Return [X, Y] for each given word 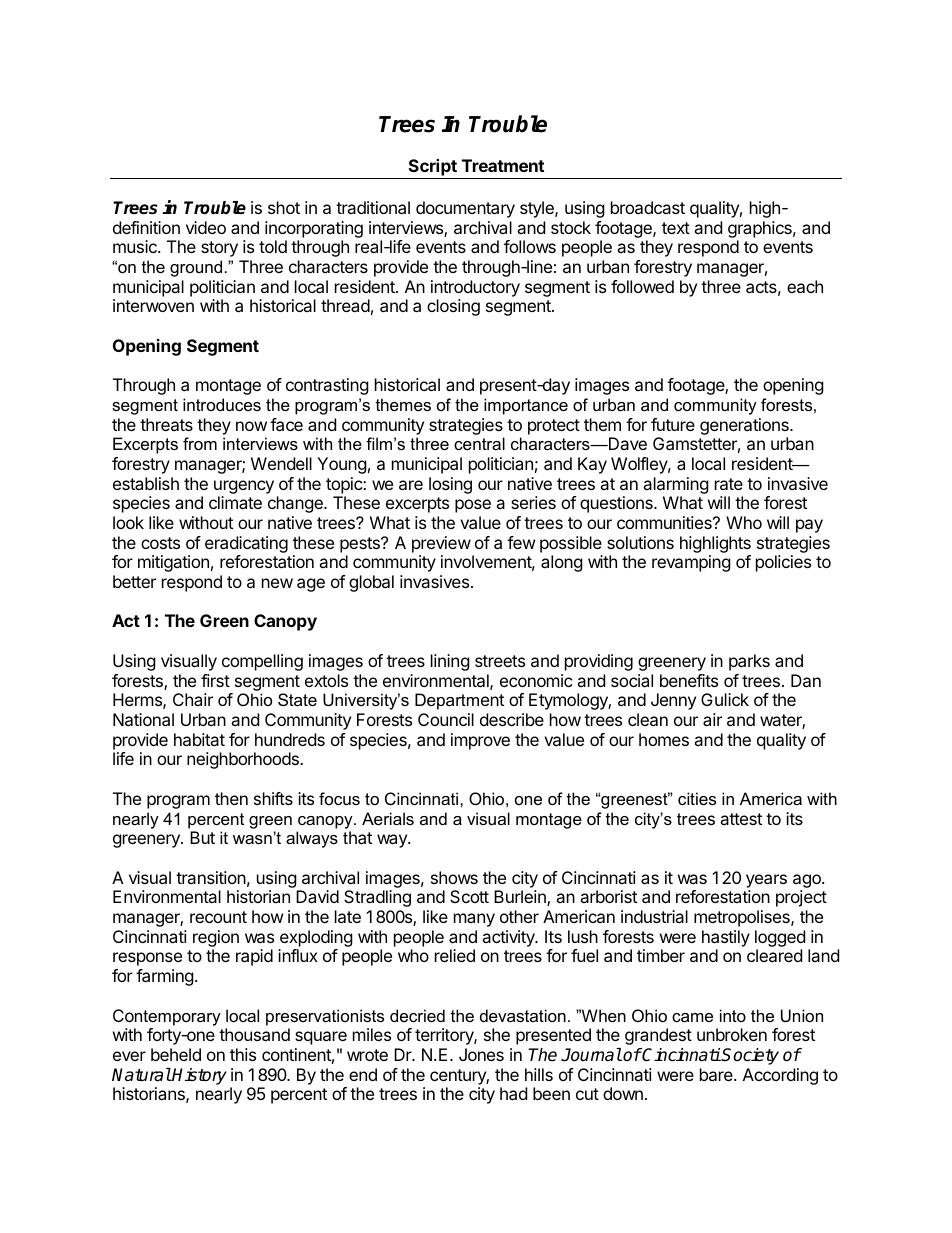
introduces [222, 404]
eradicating [246, 546]
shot [284, 207]
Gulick [725, 699]
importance [526, 406]
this [243, 1054]
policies [783, 563]
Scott [469, 896]
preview [441, 544]
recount [218, 917]
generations [745, 426]
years [766, 881]
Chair [193, 699]
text [676, 228]
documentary [465, 209]
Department [459, 701]
